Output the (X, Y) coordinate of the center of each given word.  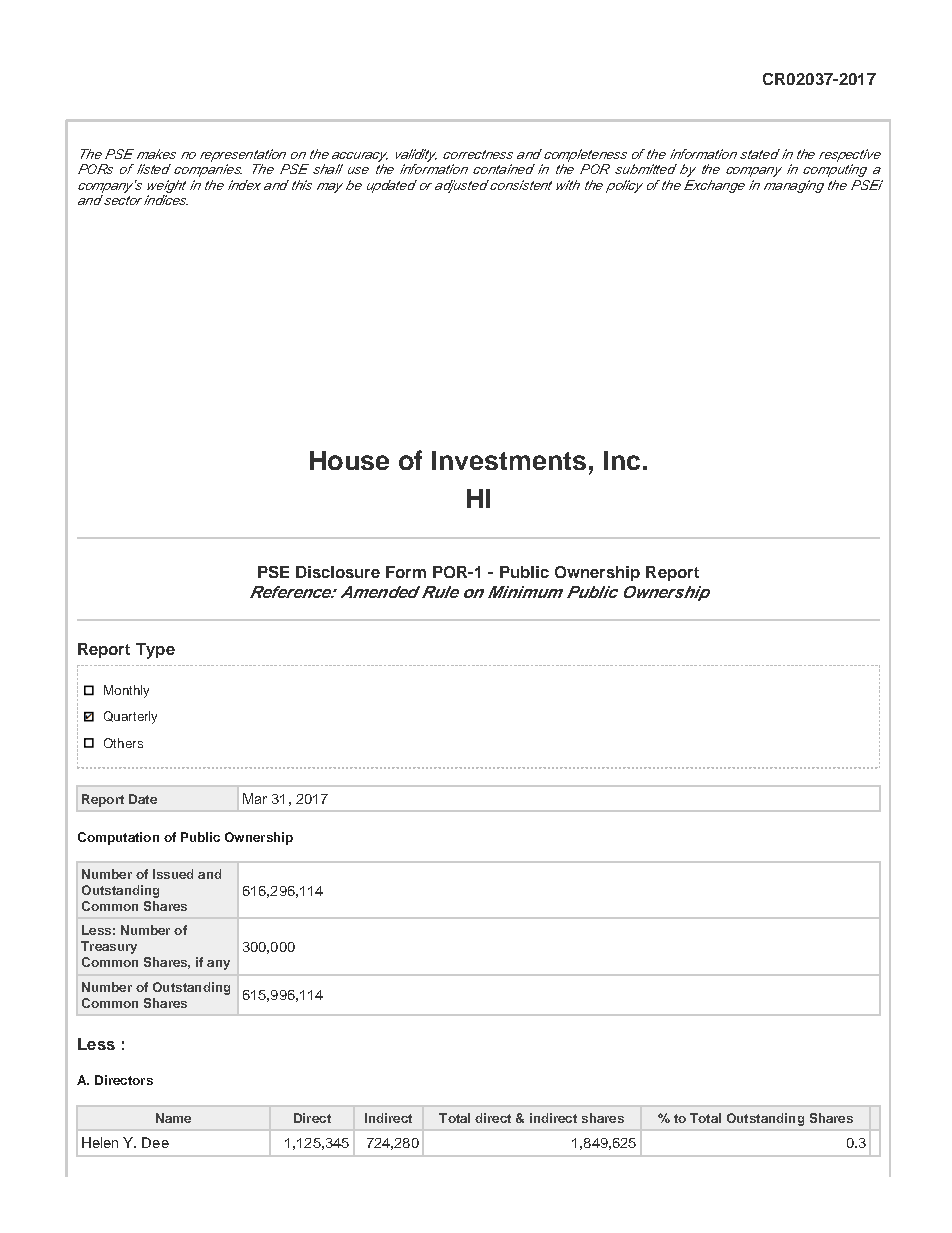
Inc (622, 460)
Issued (173, 874)
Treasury (109, 947)
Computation (118, 838)
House (349, 460)
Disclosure (338, 572)
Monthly (126, 691)
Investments (509, 460)
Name (173, 1118)
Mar (255, 798)
